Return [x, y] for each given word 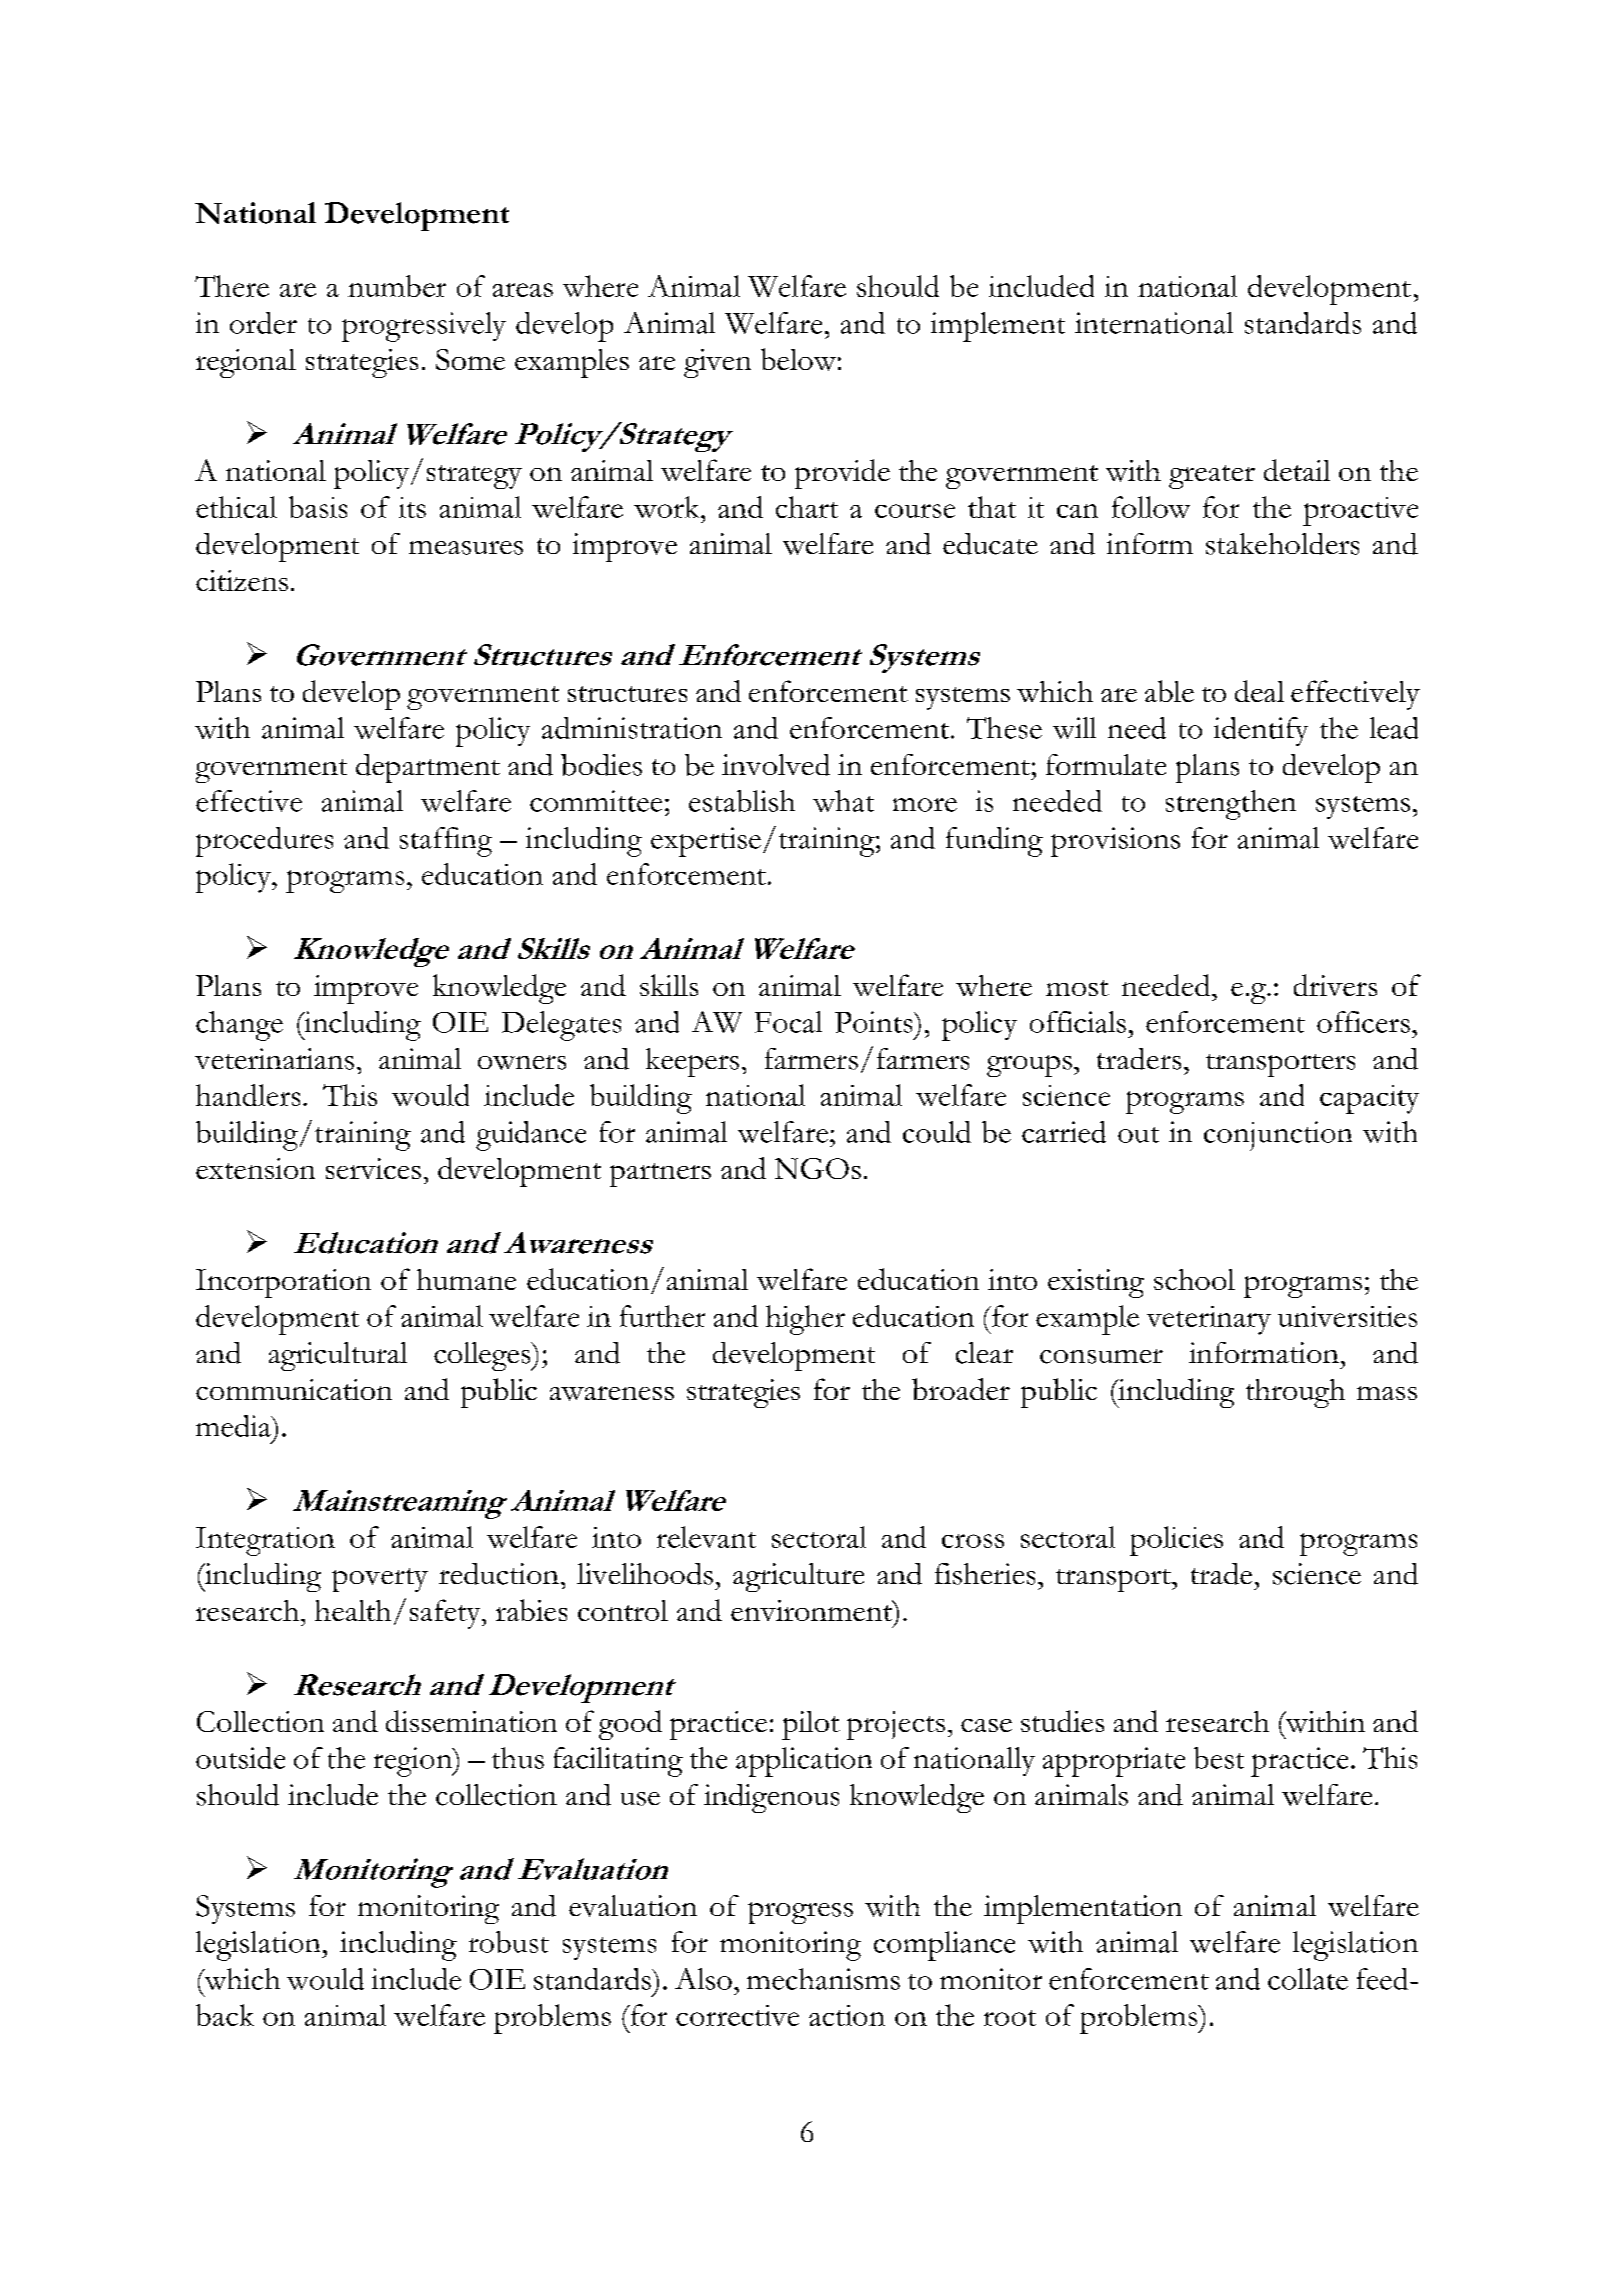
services [373, 1168]
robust [509, 1942]
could [937, 1132]
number [397, 286]
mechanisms [823, 1979]
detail [1297, 470]
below [798, 359]
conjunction [1278, 1136]
